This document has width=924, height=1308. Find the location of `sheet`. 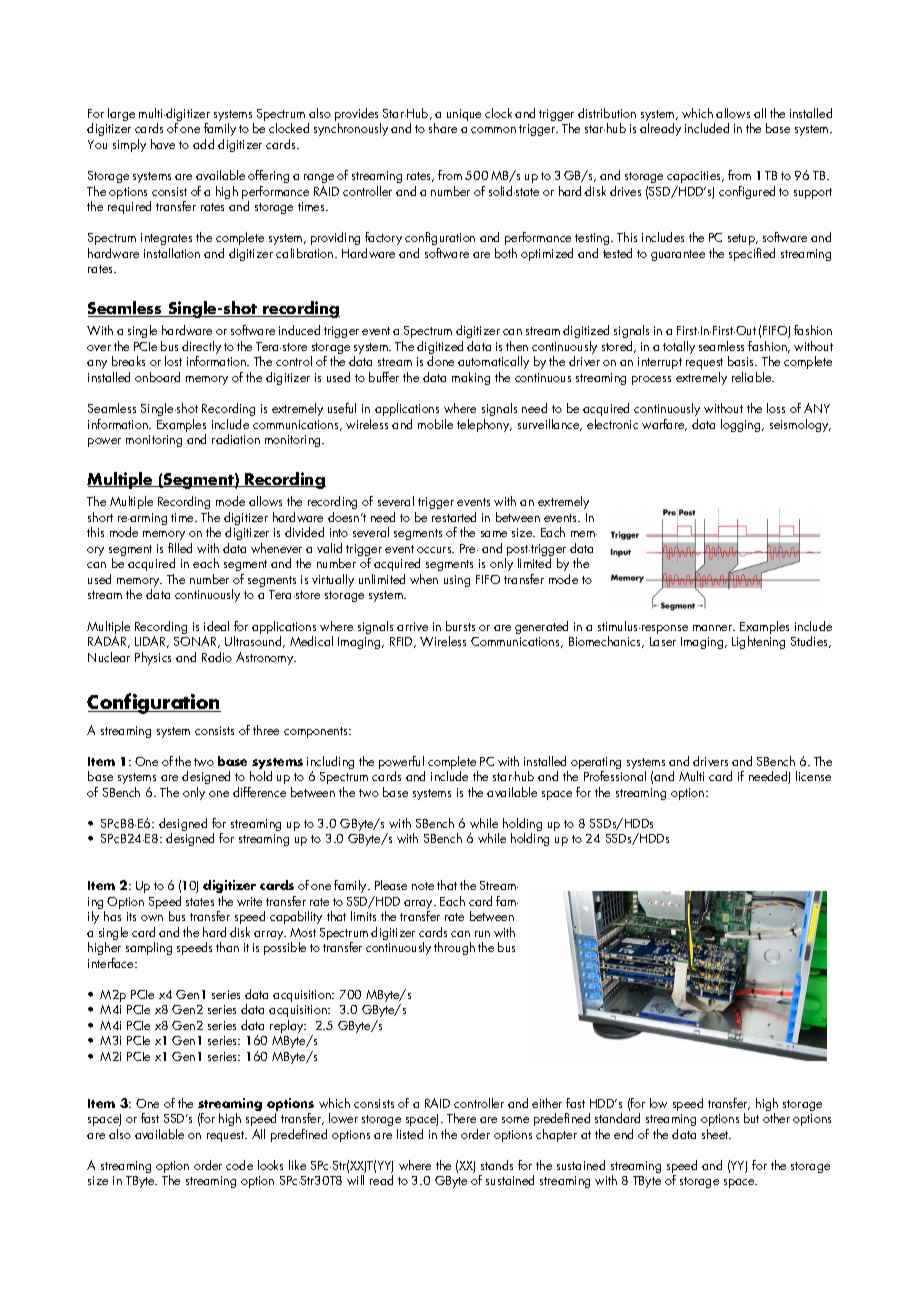

sheet is located at coordinates (716, 1134).
